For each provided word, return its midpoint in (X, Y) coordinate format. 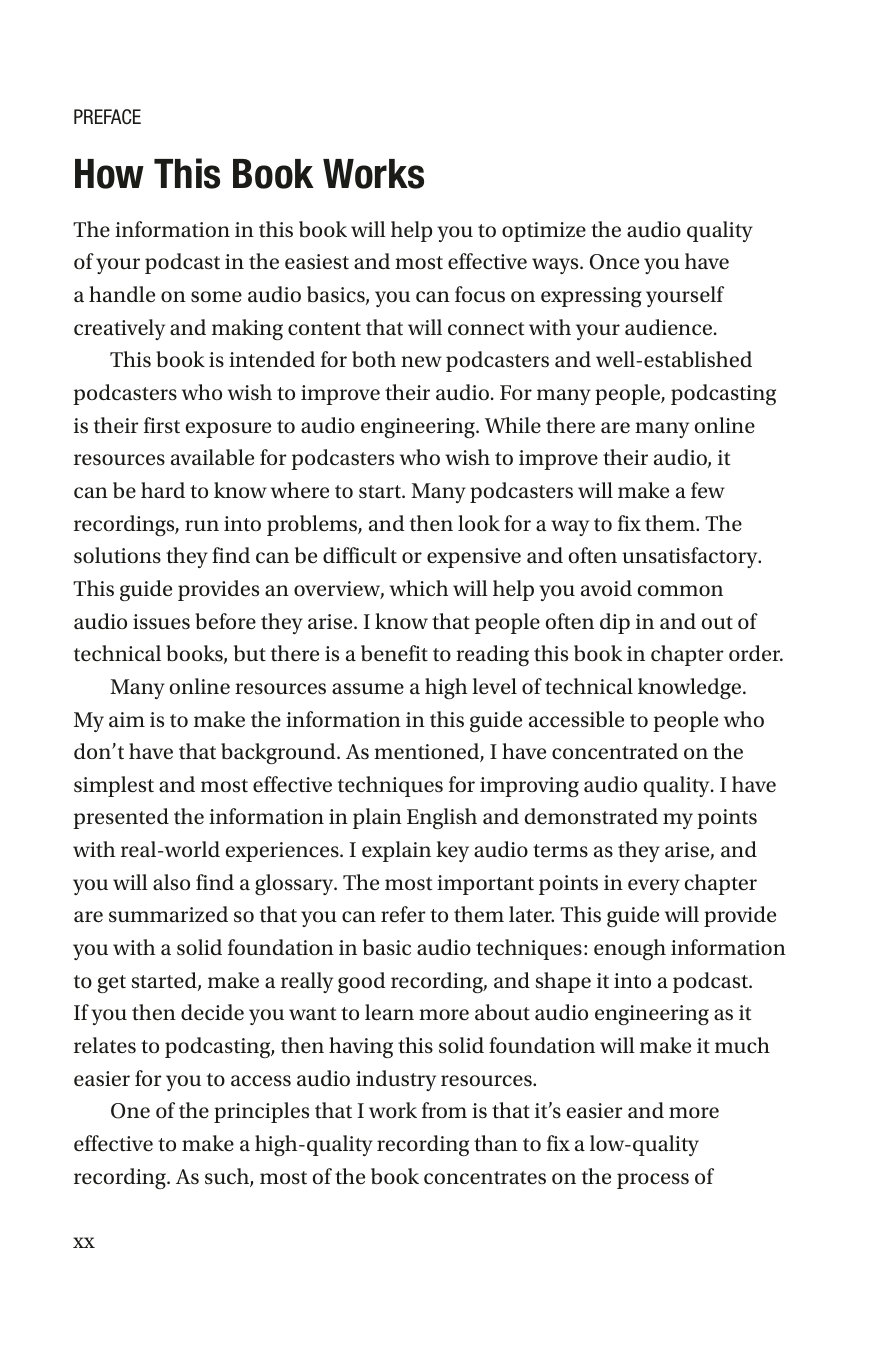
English (442, 818)
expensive (474, 558)
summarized (168, 914)
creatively (119, 329)
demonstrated (591, 816)
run (202, 526)
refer (403, 914)
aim (127, 719)
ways (556, 266)
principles (261, 1112)
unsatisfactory (691, 557)
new (421, 361)
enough (630, 949)
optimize (544, 232)
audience (668, 327)
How (109, 174)
